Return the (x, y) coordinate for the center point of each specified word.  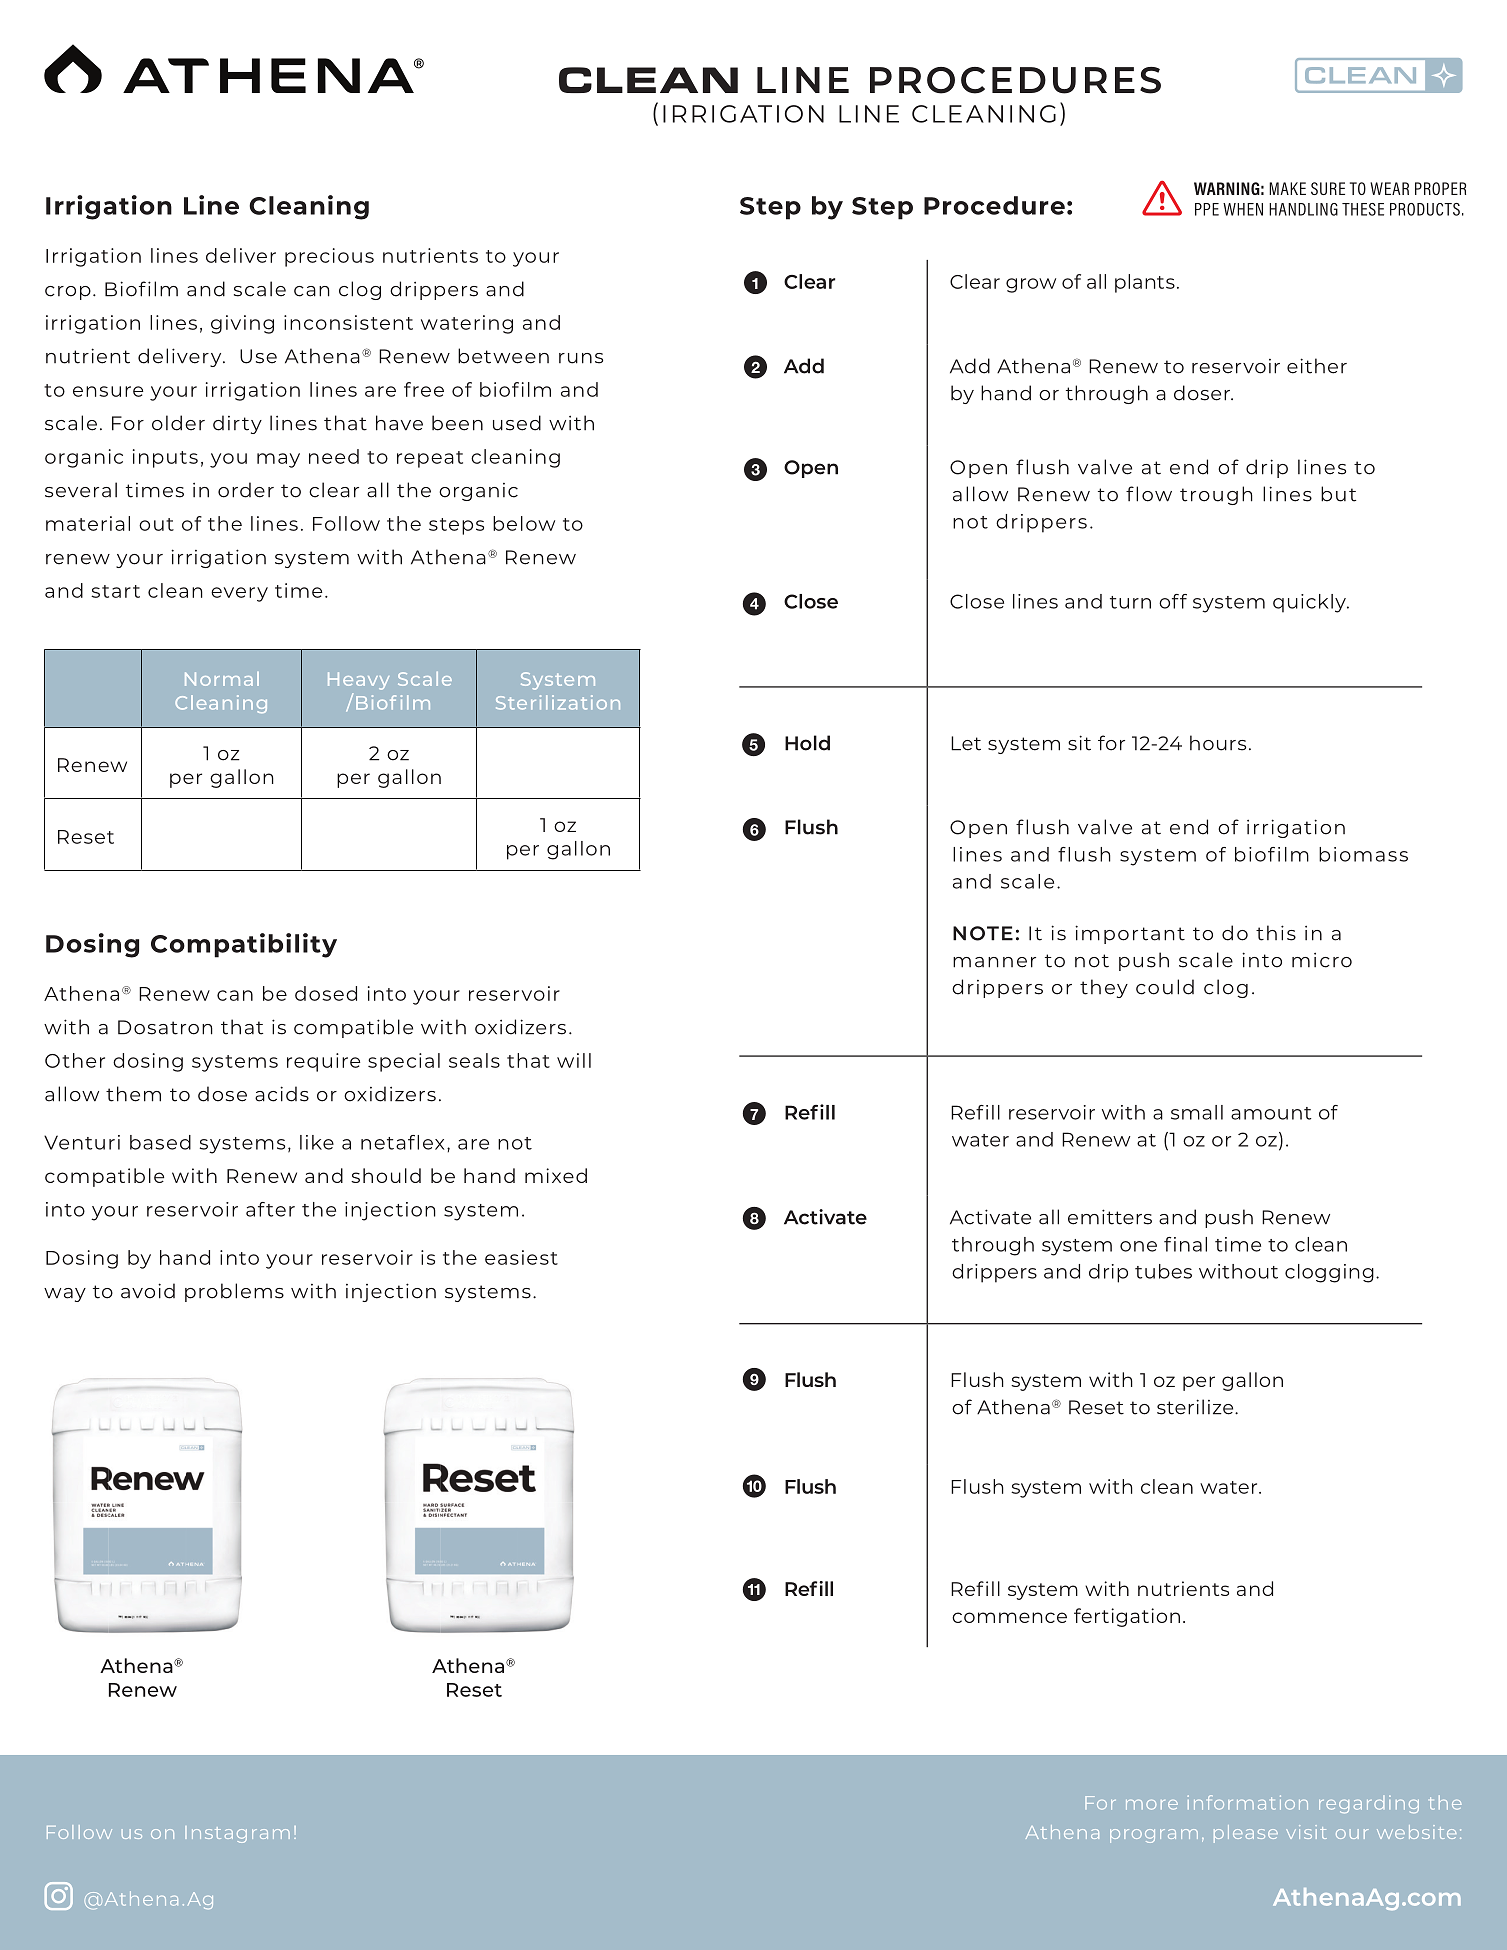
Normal (222, 679)
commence (1009, 1617)
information (1248, 1802)
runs (581, 358)
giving (242, 324)
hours (1218, 743)
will (574, 1060)
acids (282, 1094)
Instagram (237, 1834)
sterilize (1196, 1407)
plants (1145, 283)
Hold (807, 743)
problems (234, 1292)
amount (1271, 1113)
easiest (521, 1257)
